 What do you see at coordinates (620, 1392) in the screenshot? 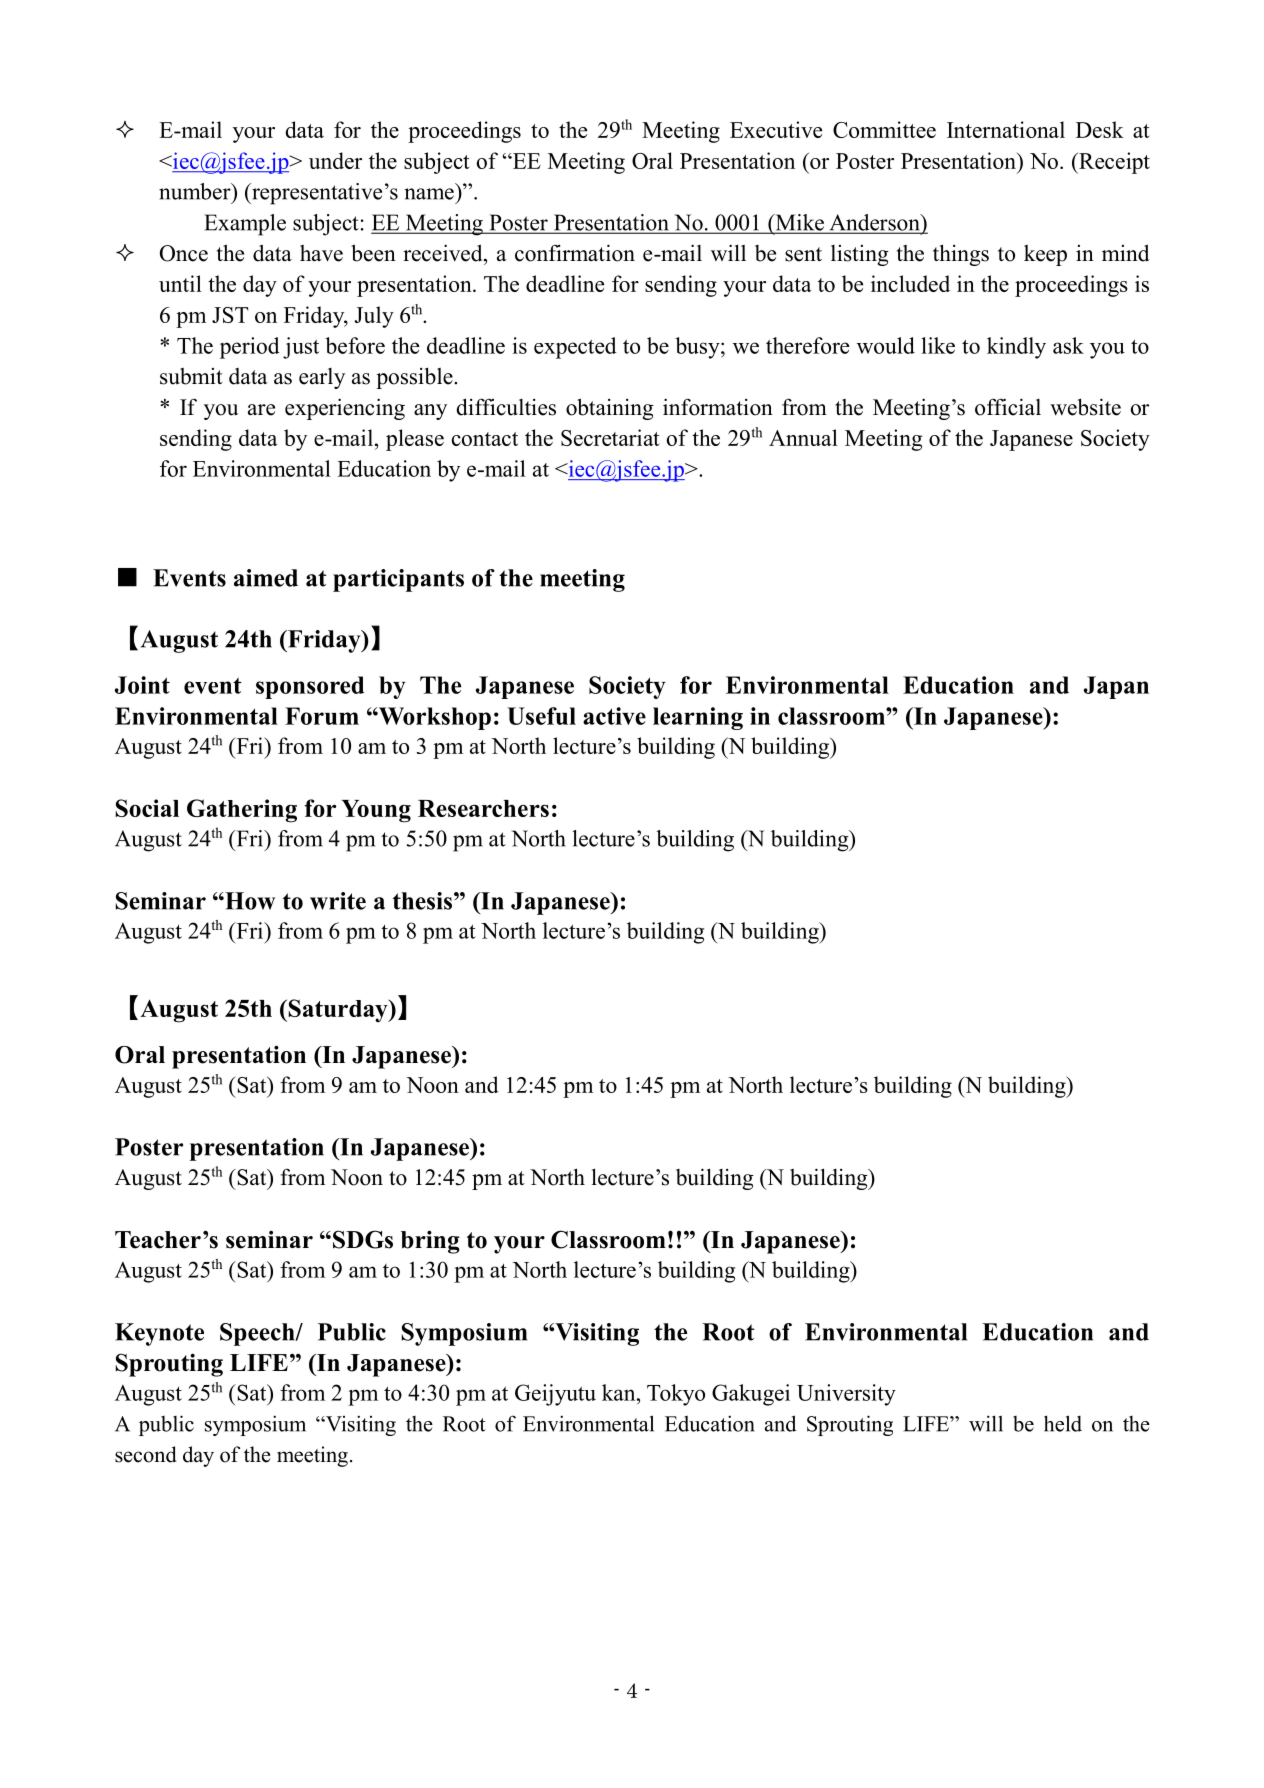
I see `kan` at bounding box center [620, 1392].
